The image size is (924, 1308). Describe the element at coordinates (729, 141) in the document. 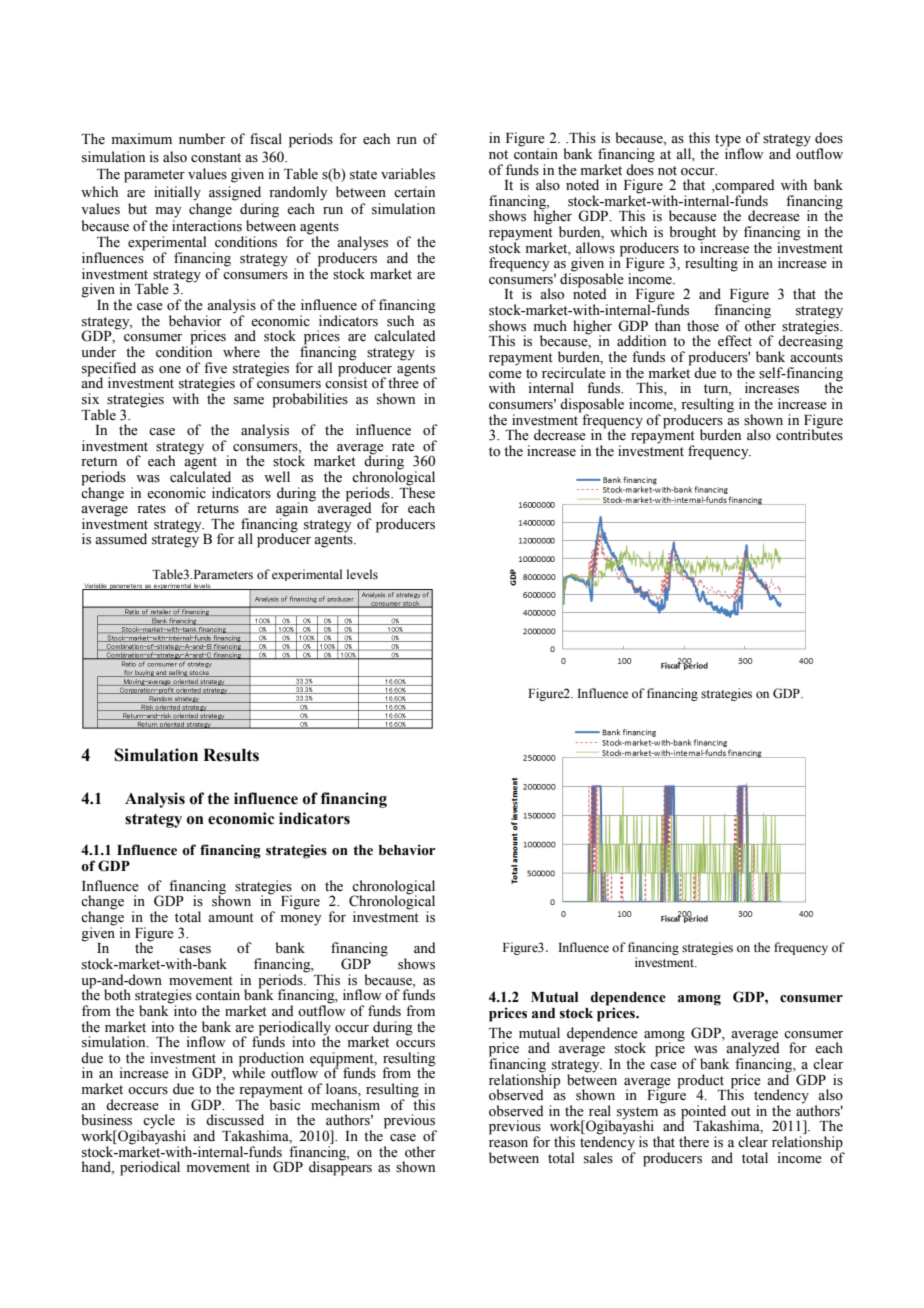

I see `type` at that location.
